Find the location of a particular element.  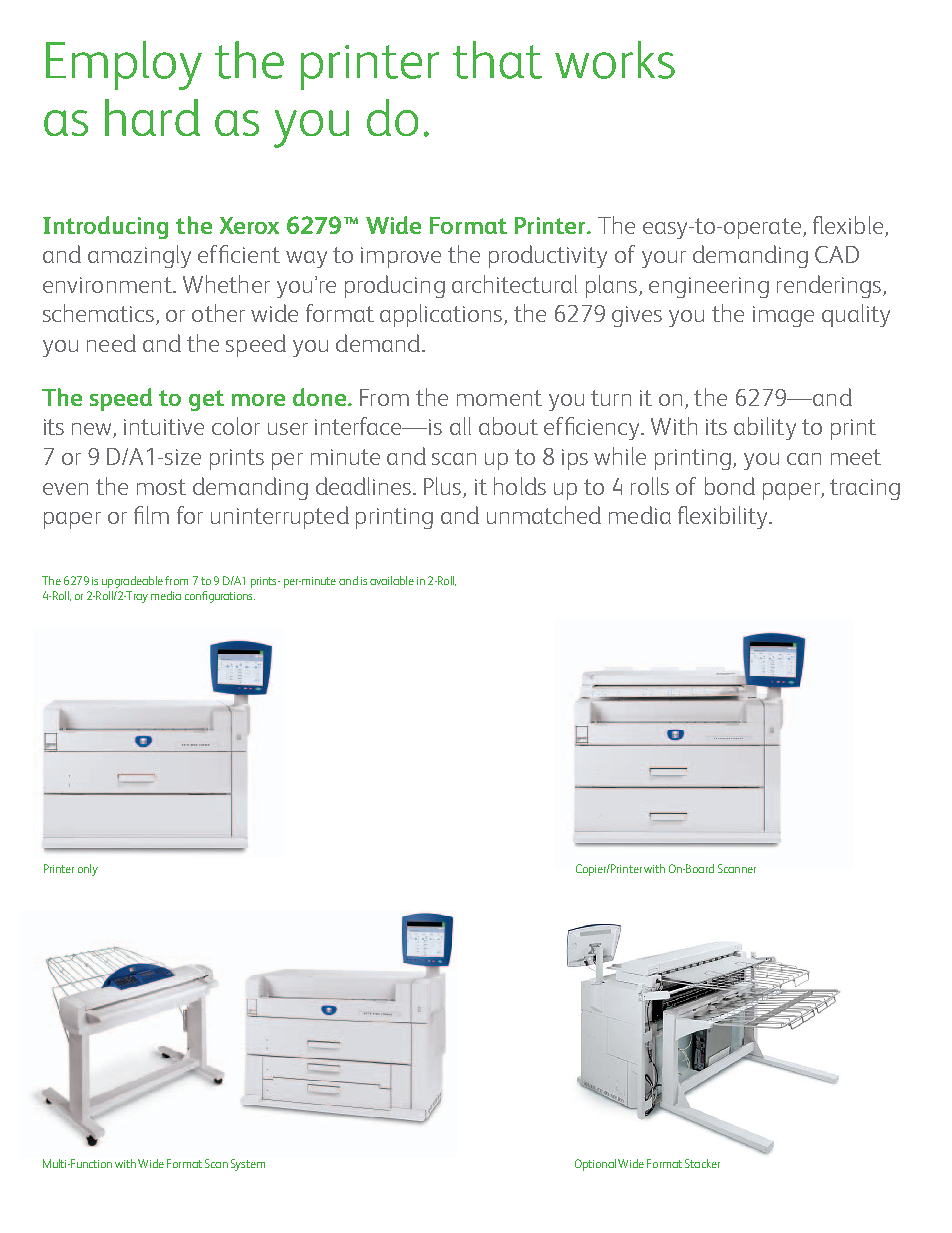

System is located at coordinates (248, 1165).
